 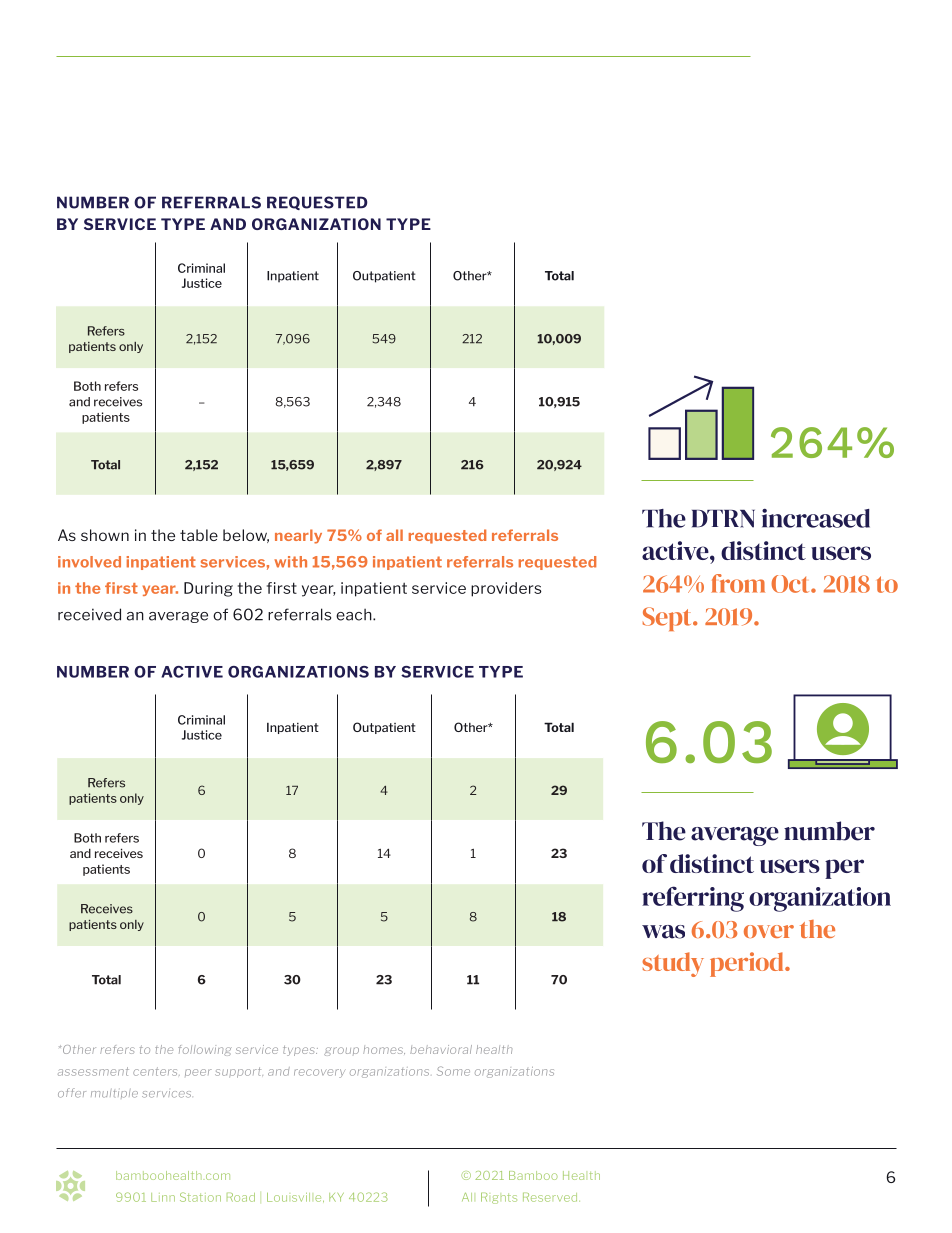 I want to click on table, so click(x=199, y=535).
